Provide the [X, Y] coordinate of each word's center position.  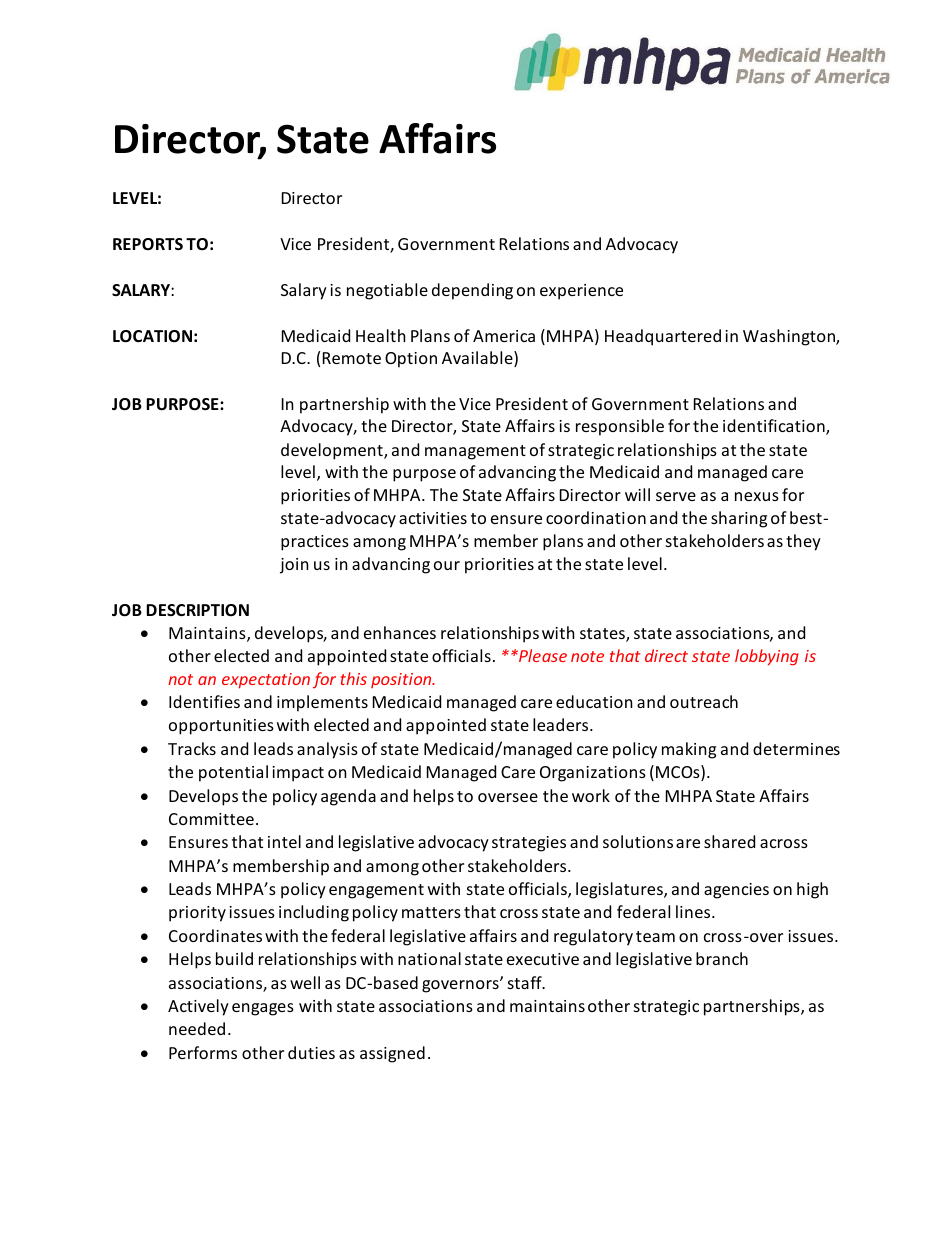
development [333, 451]
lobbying [767, 657]
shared [729, 841]
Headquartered [663, 337]
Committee [211, 819]
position [402, 680]
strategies [529, 844]
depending [472, 291]
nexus [757, 496]
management [475, 452]
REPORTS [148, 244]
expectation [266, 681]
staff [526, 982]
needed [197, 1028]
